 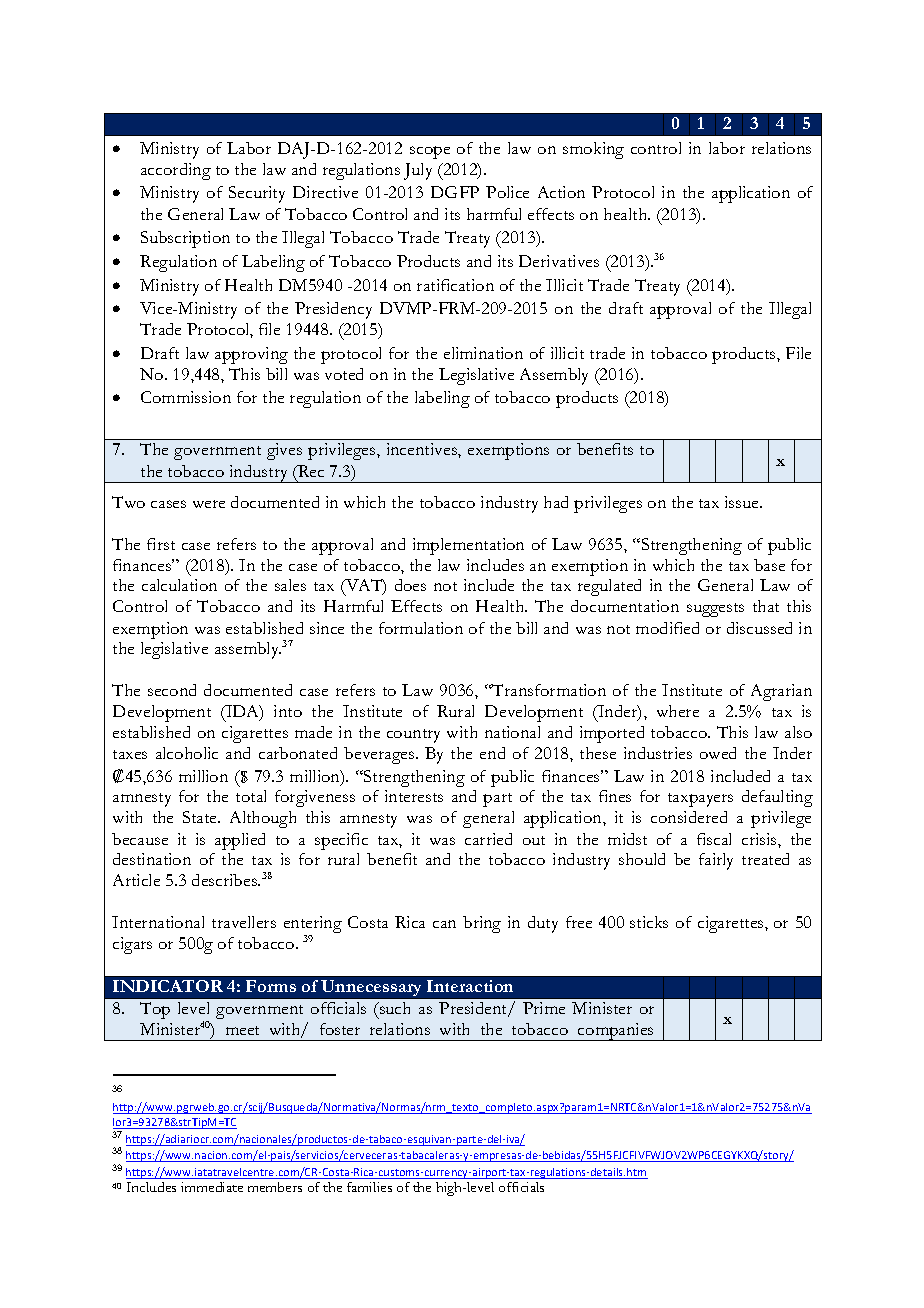 What do you see at coordinates (172, 690) in the page?
I see `second` at bounding box center [172, 690].
